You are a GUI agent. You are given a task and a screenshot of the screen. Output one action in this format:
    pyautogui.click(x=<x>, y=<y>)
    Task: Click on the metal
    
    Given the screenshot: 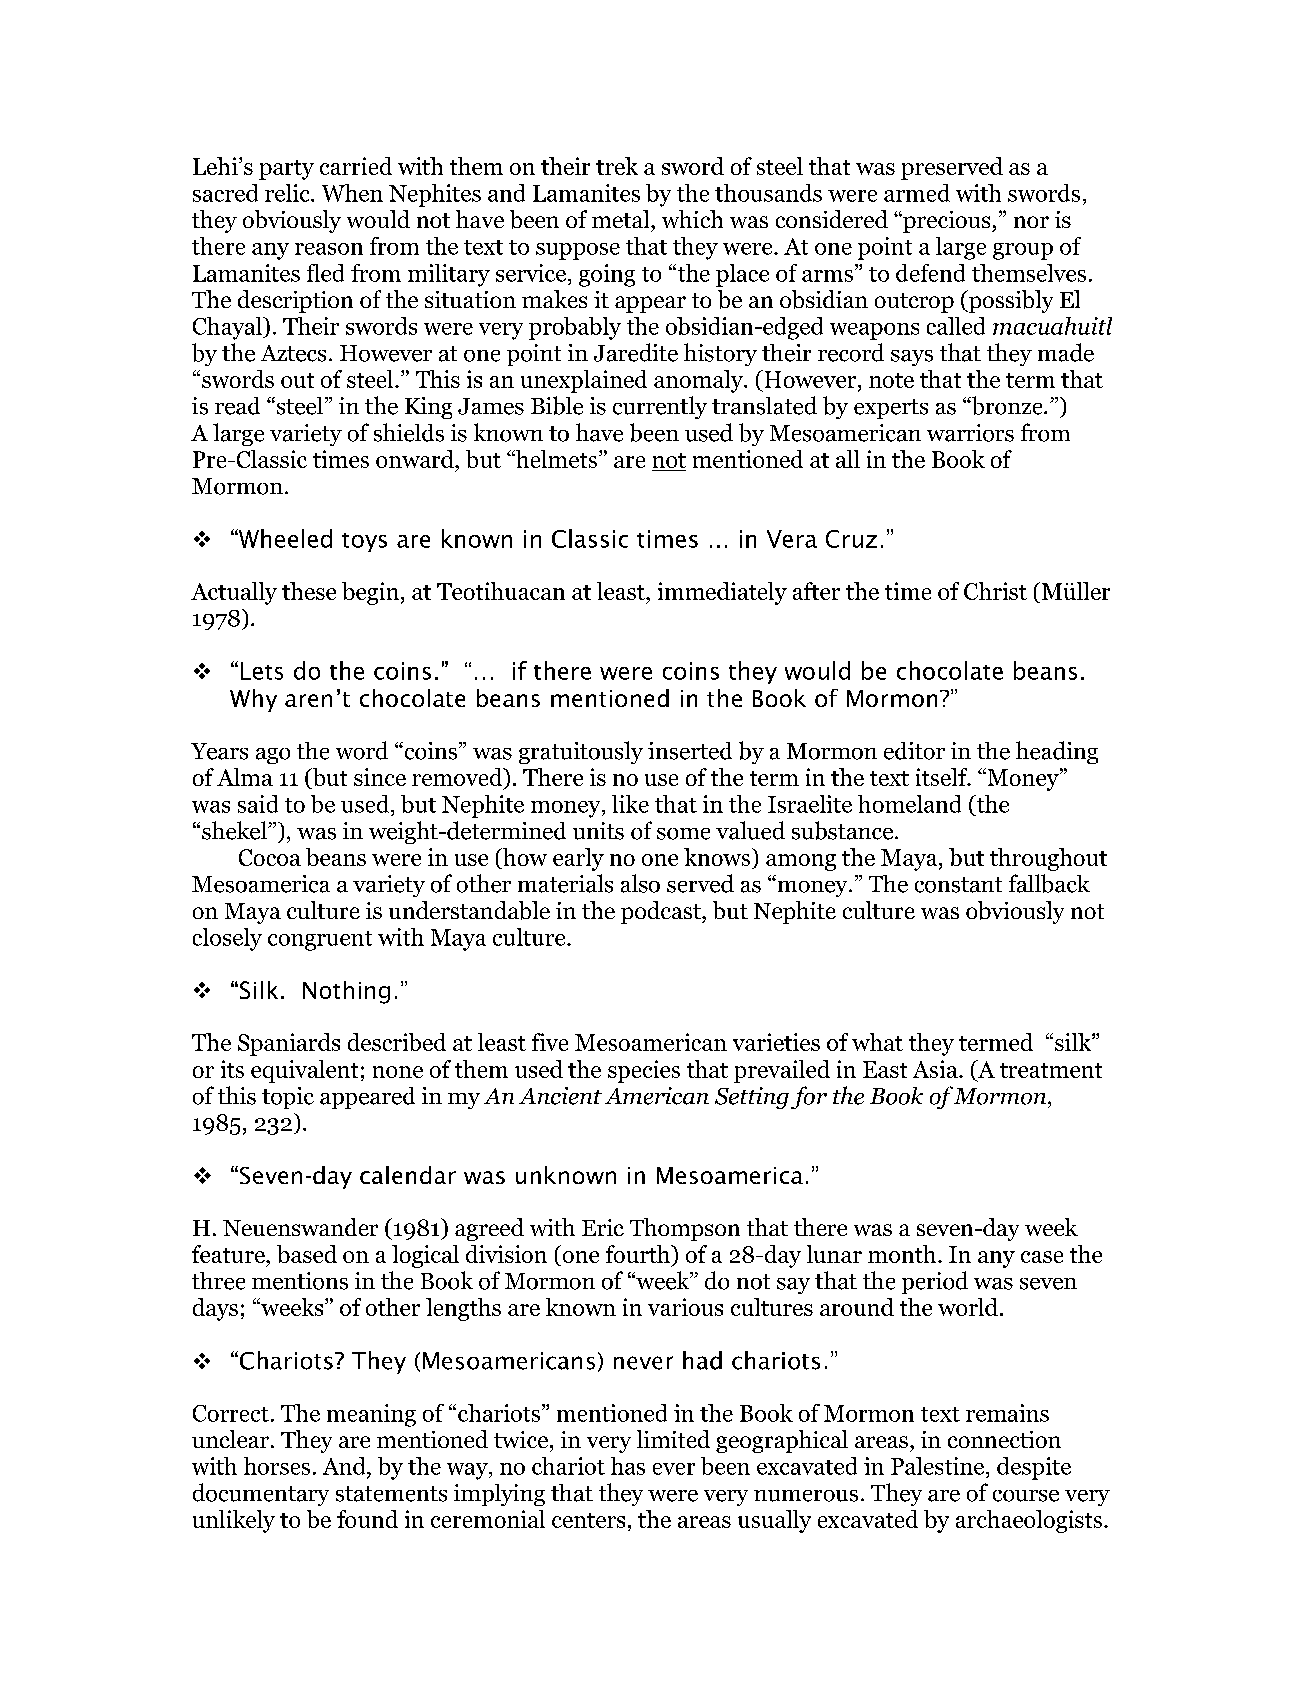 What is the action you would take?
    pyautogui.click(x=622, y=219)
